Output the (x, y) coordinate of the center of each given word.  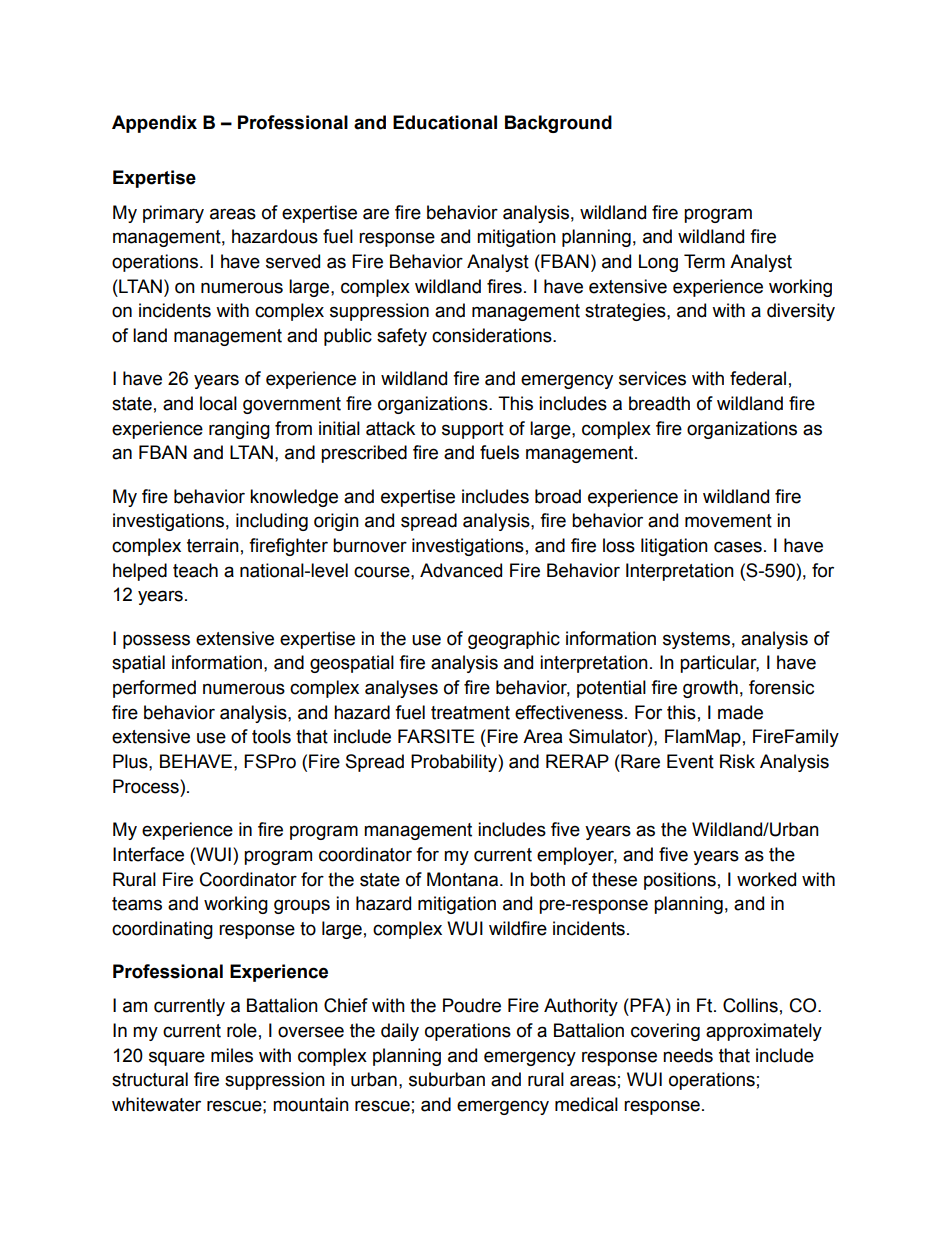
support (473, 430)
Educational (445, 122)
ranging (239, 430)
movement (728, 521)
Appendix (154, 124)
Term (704, 261)
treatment (470, 713)
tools (271, 736)
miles (232, 1055)
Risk (737, 761)
